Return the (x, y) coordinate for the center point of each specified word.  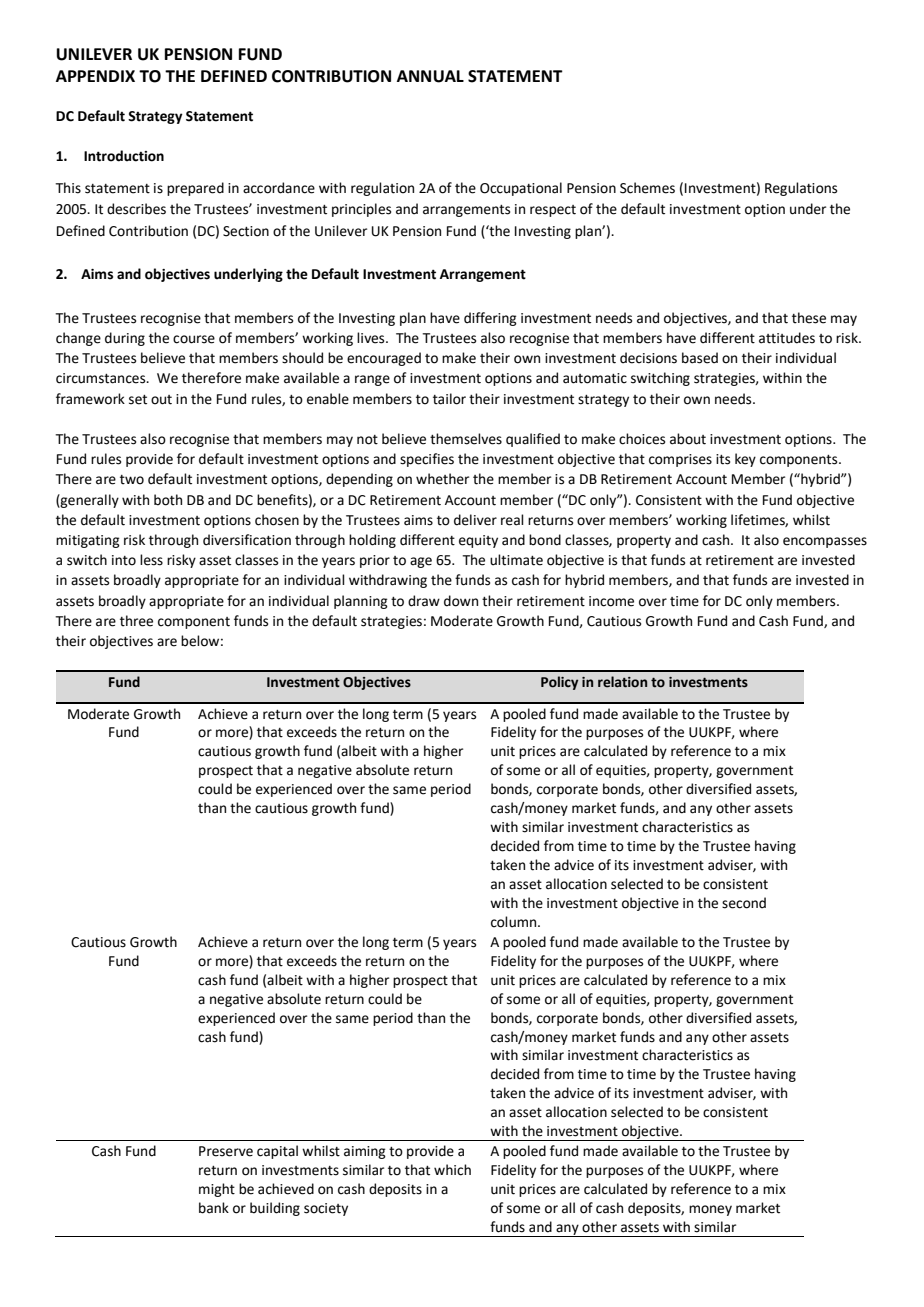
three (136, 621)
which (452, 1170)
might (217, 1190)
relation (622, 682)
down (461, 601)
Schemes (647, 188)
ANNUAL (430, 76)
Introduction (124, 156)
